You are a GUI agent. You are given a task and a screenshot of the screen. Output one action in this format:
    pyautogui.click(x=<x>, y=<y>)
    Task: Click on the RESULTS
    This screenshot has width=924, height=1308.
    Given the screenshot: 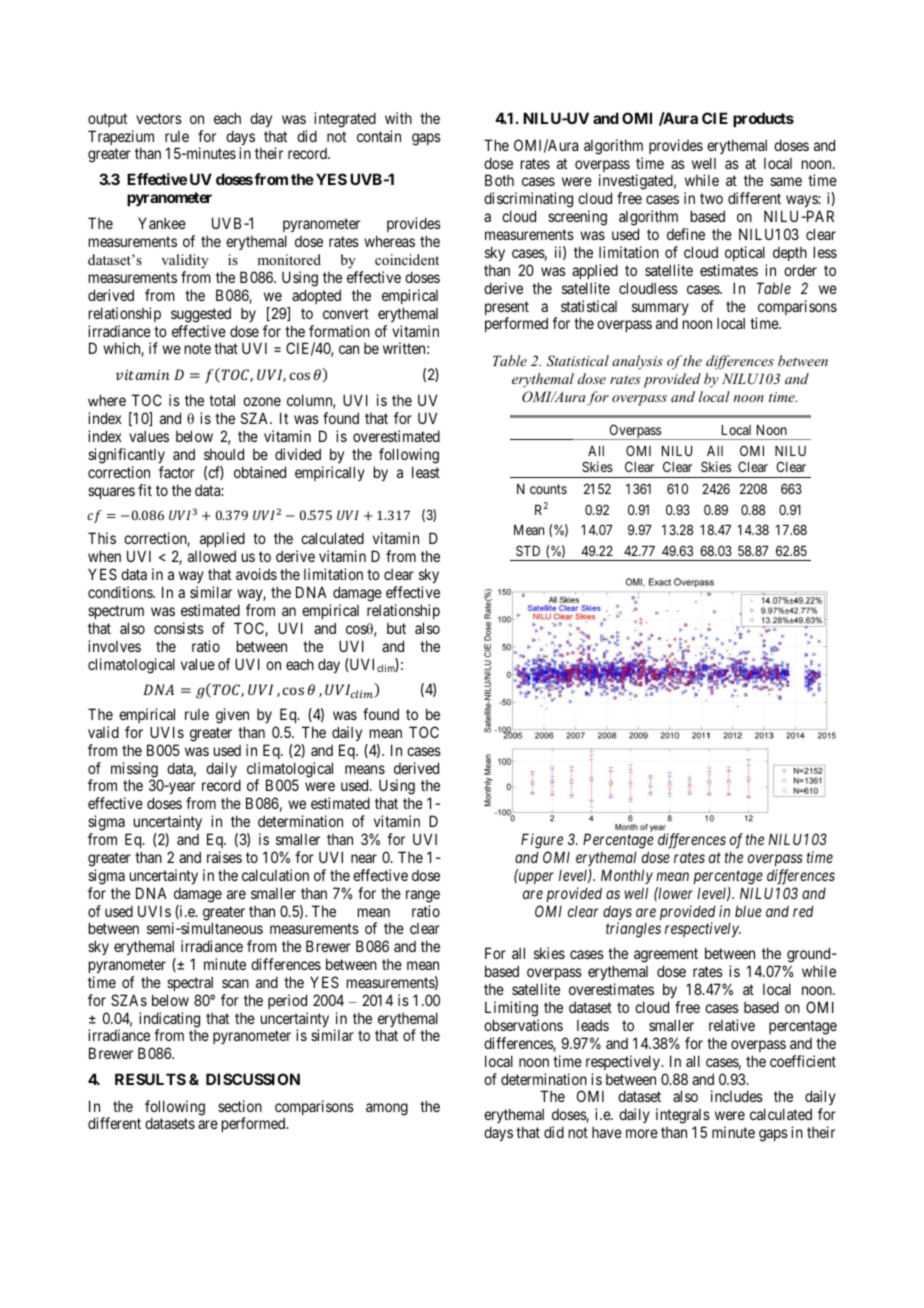 What is the action you would take?
    pyautogui.click(x=150, y=1079)
